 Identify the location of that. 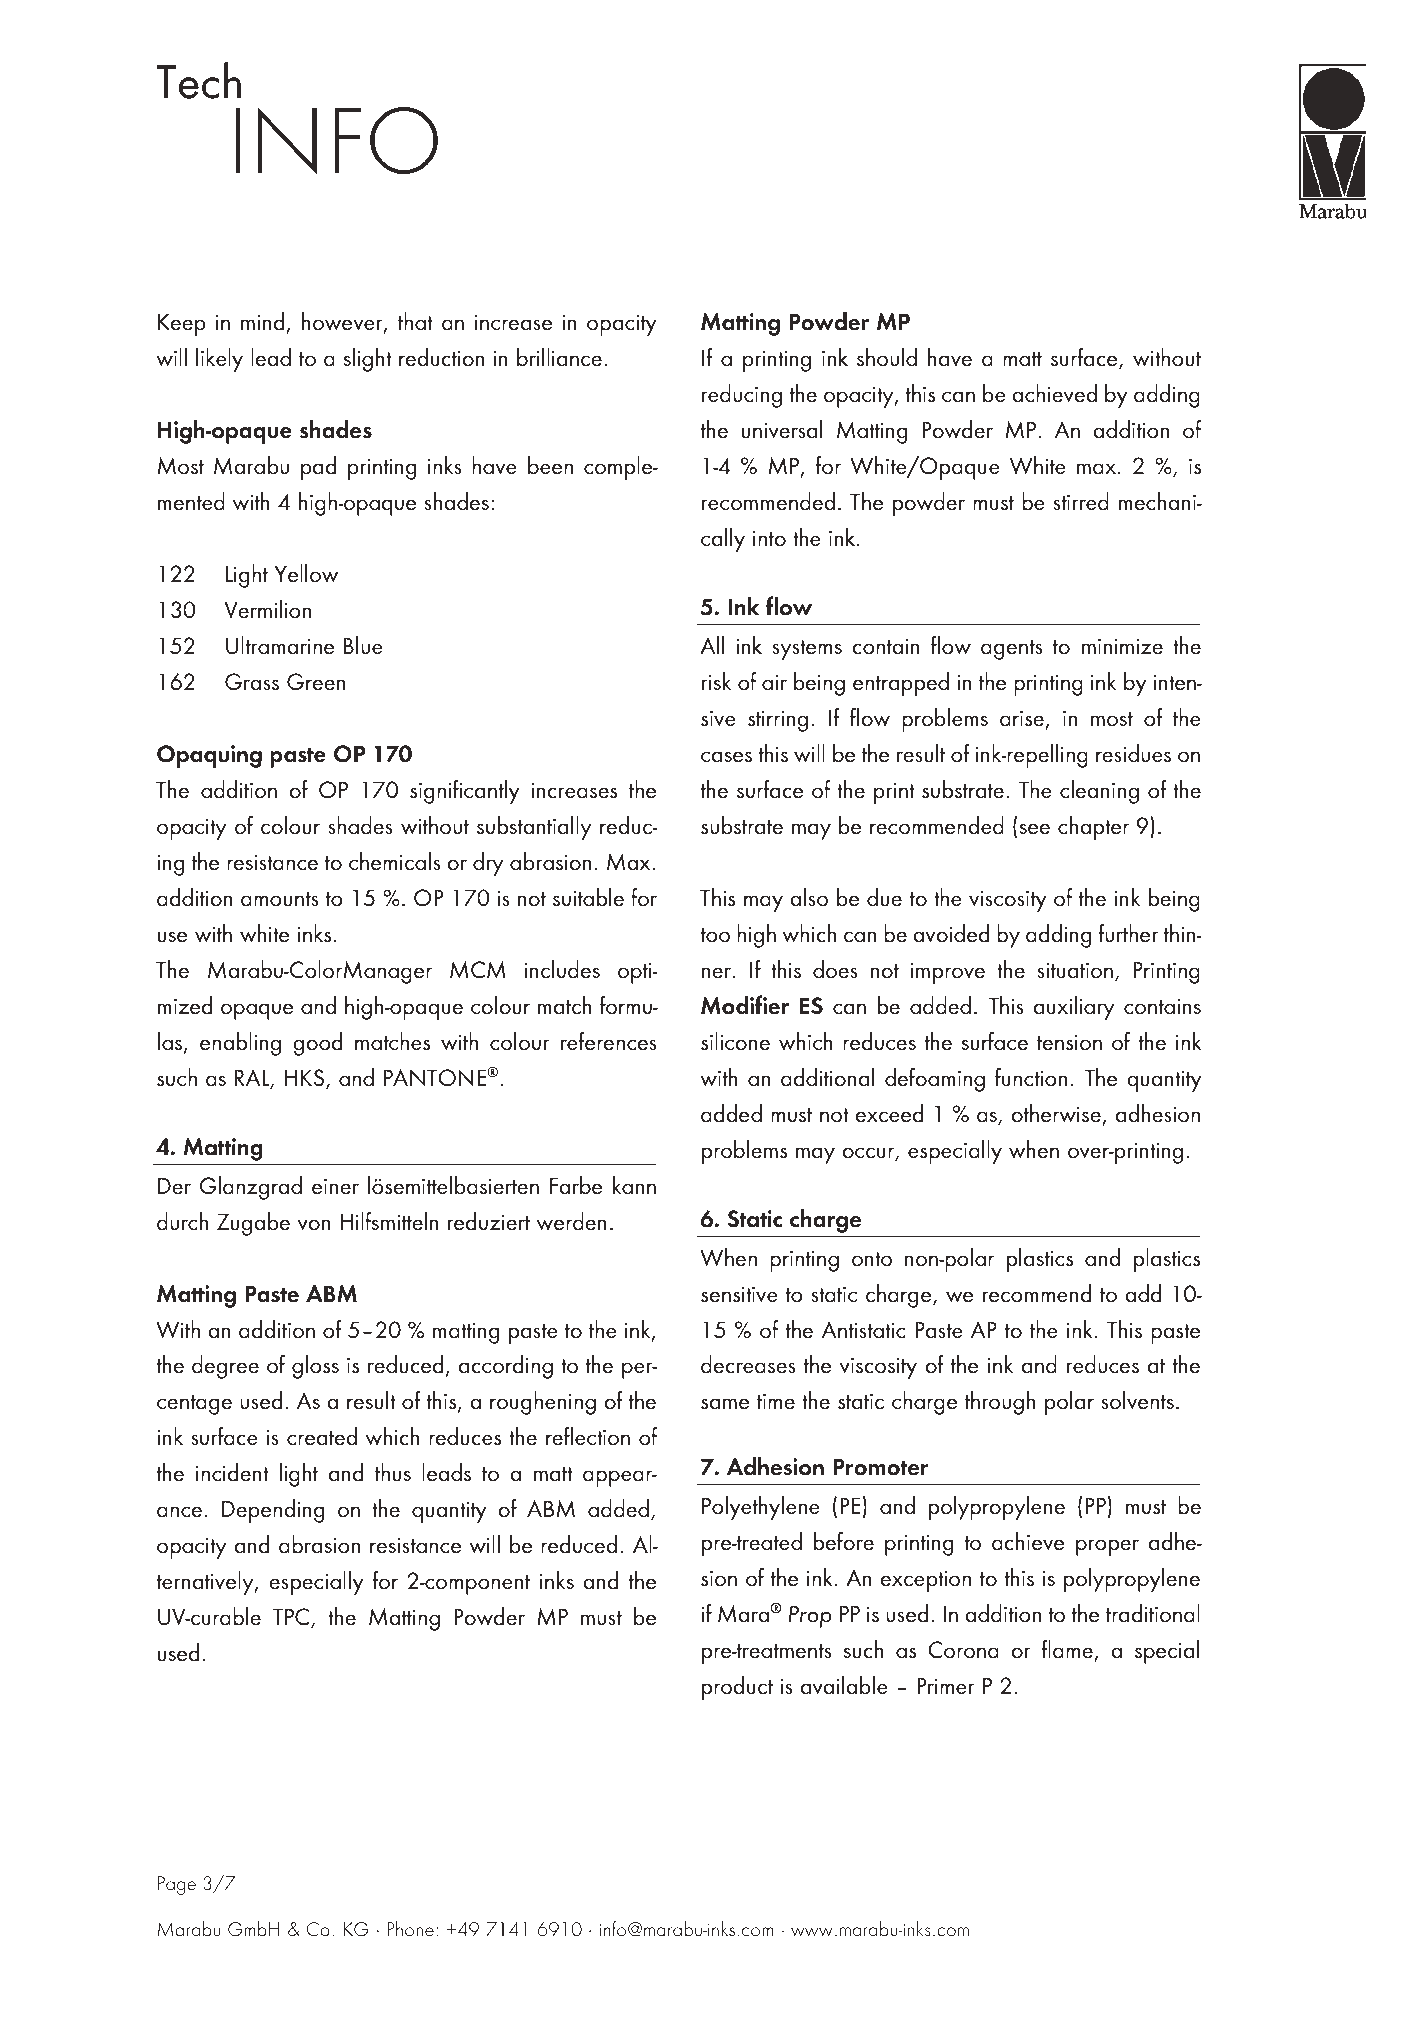
(415, 321).
